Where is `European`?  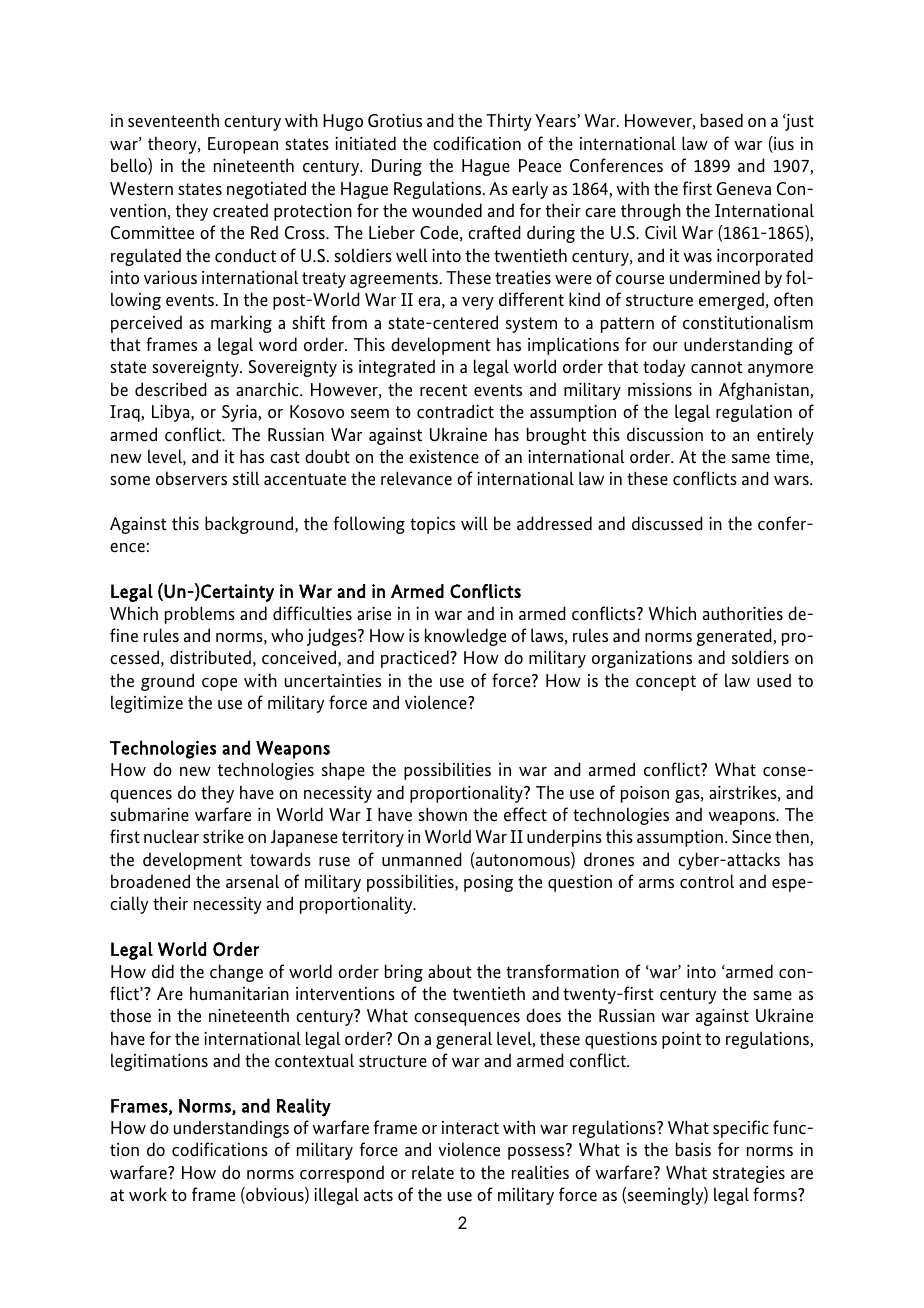
European is located at coordinates (243, 145).
